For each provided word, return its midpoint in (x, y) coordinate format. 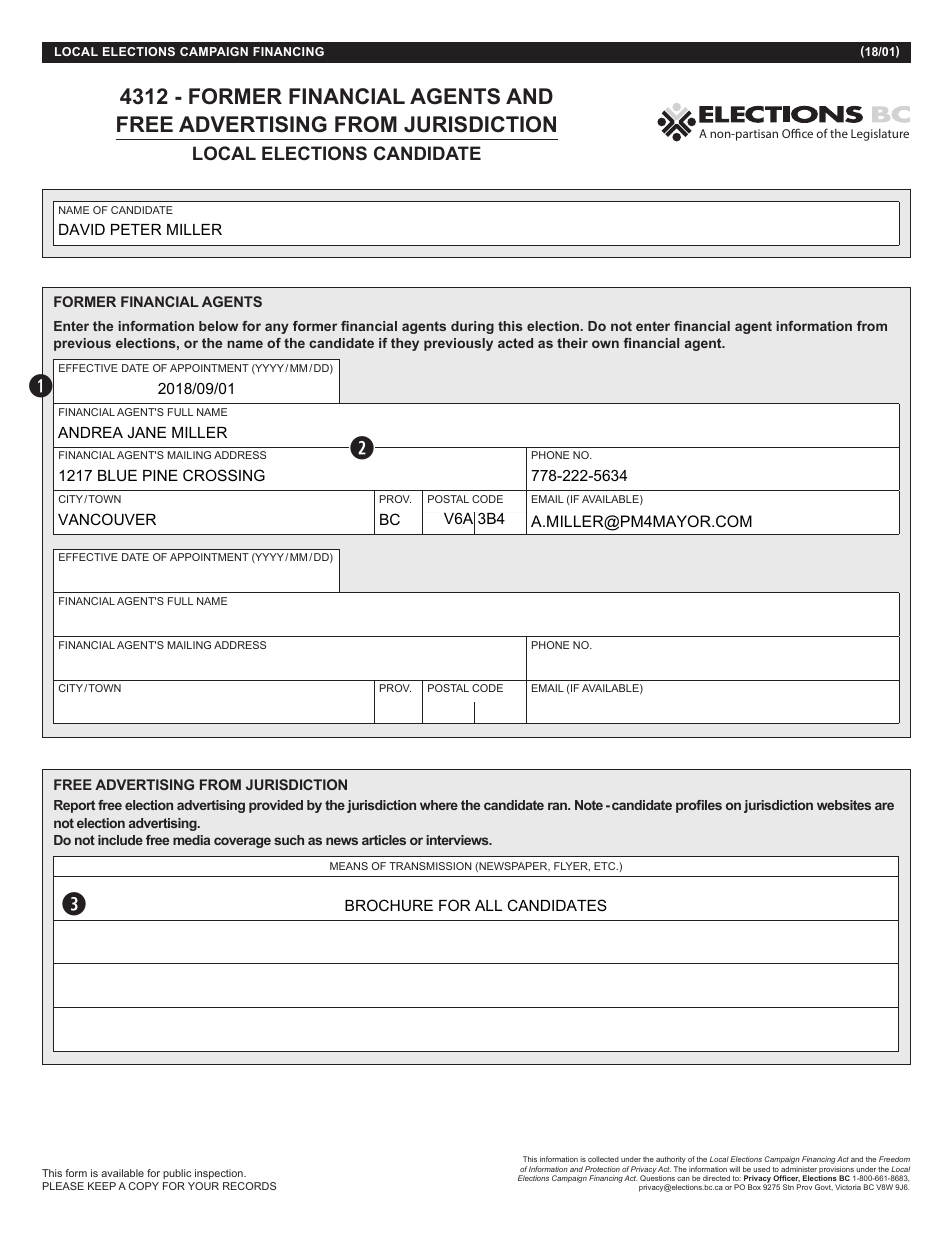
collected (603, 1159)
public (178, 1176)
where (439, 805)
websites (844, 805)
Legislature (880, 135)
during (472, 327)
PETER (136, 229)
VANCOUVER (107, 519)
